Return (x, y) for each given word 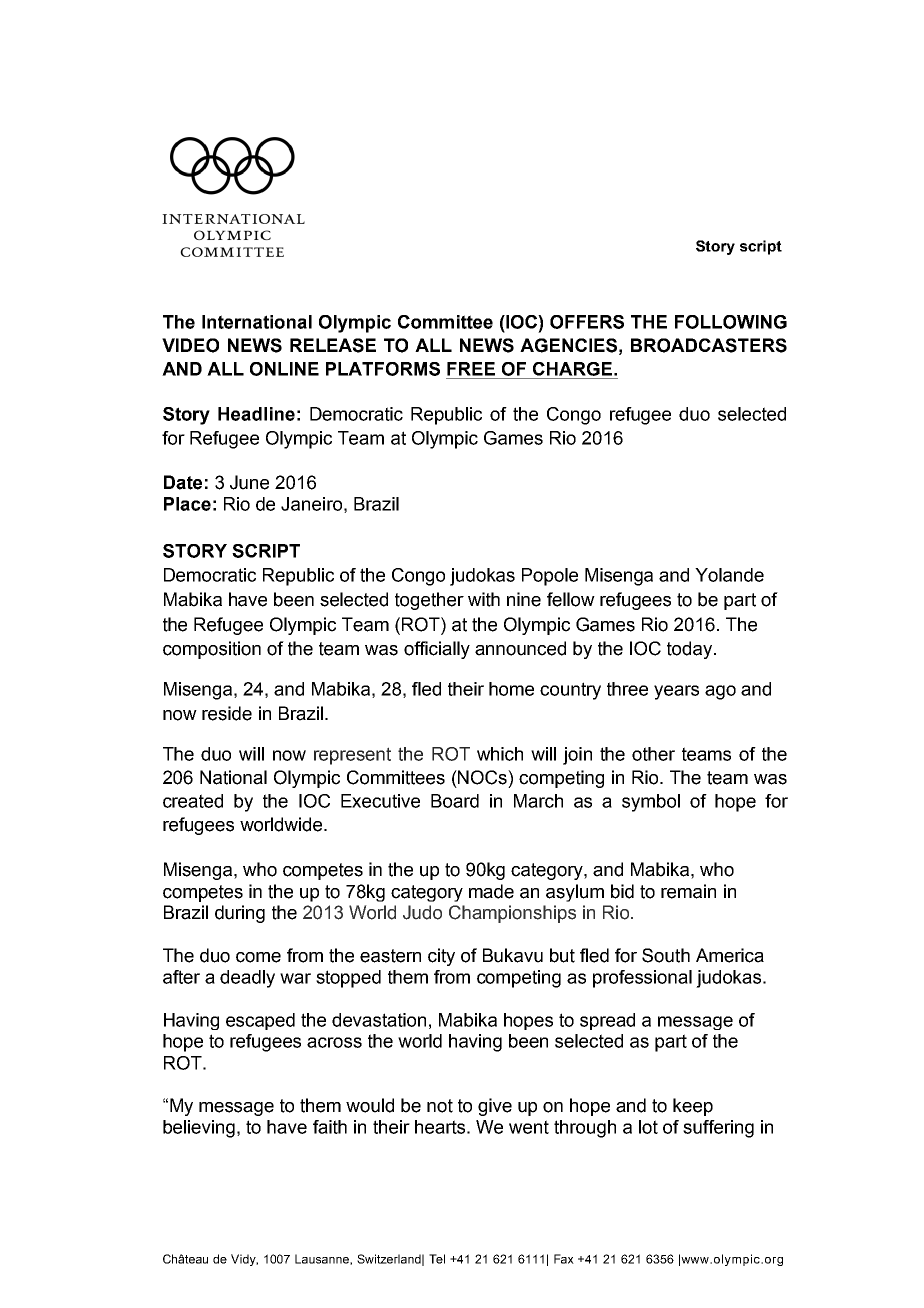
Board (455, 801)
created (193, 801)
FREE (471, 369)
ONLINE (284, 369)
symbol (651, 803)
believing (199, 1129)
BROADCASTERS (709, 345)
